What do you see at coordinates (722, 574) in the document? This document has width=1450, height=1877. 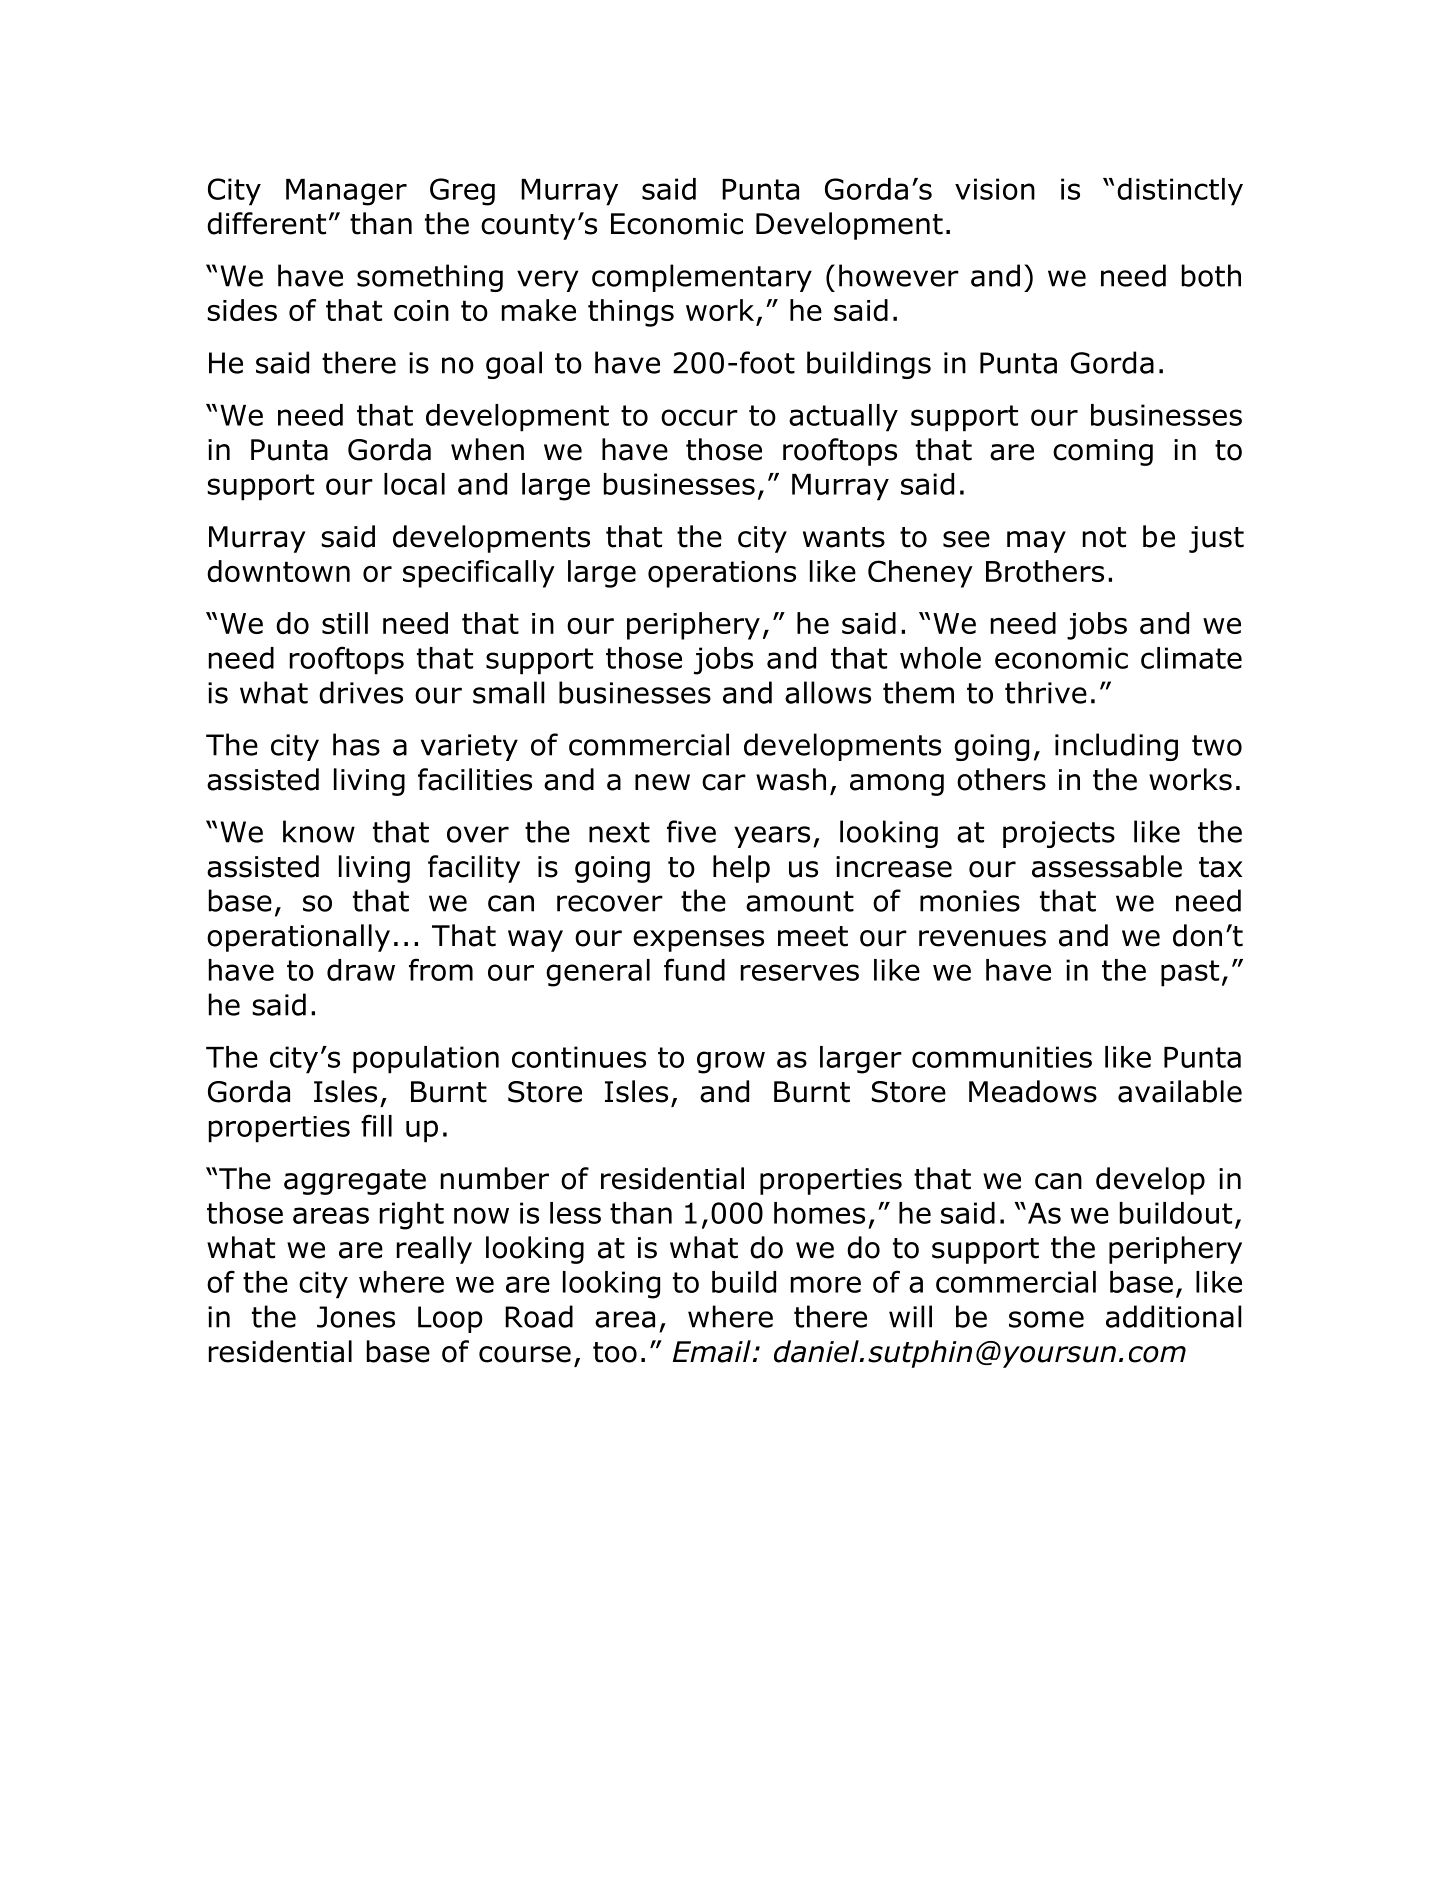 I see `operations` at bounding box center [722, 574].
